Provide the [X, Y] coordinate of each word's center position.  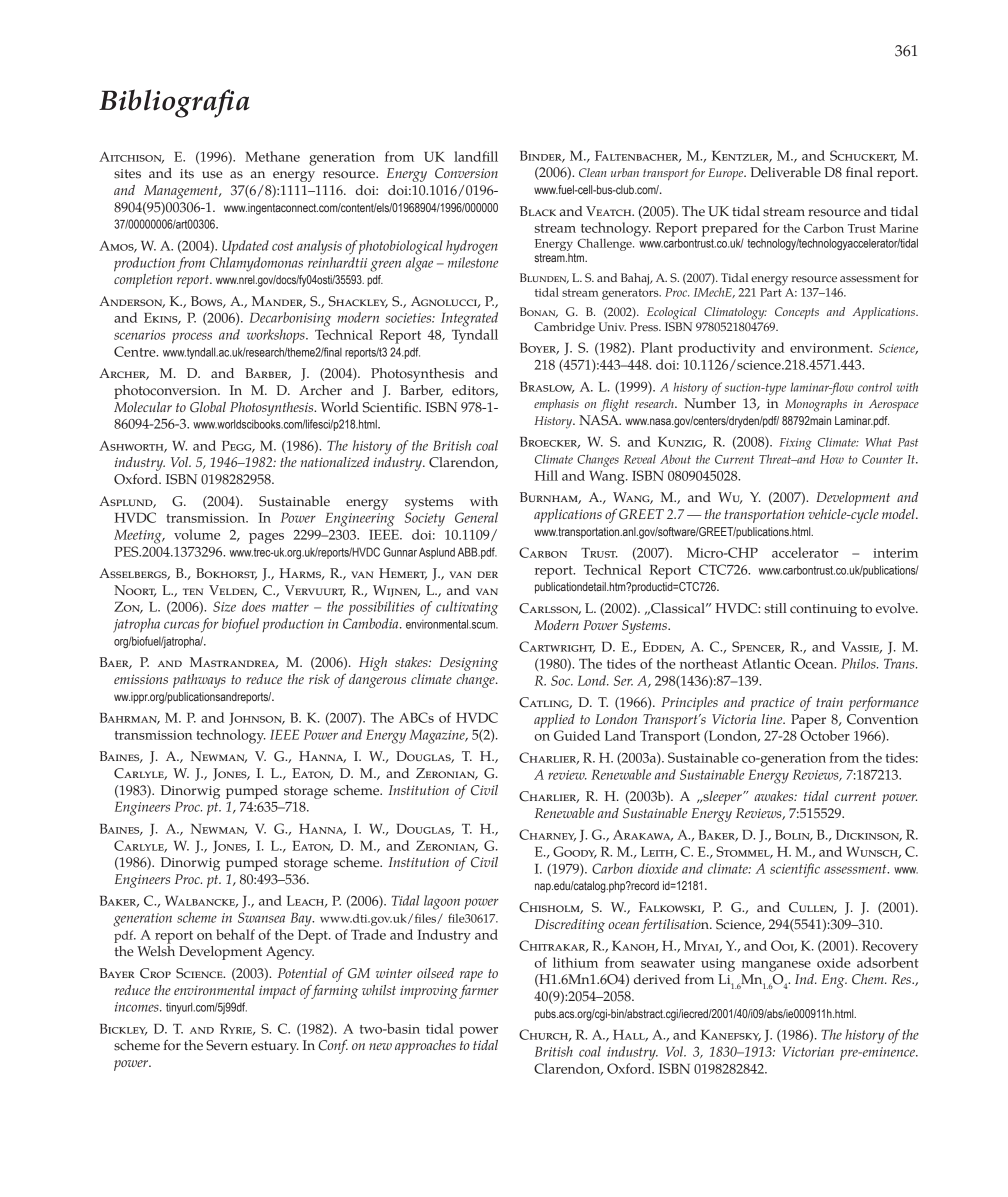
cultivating [467, 608]
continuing [823, 610]
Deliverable [785, 172]
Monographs [816, 405]
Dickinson [869, 836]
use [212, 175]
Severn [227, 1045]
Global [208, 407]
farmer [478, 991]
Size [224, 606]
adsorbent [888, 962]
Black [538, 211]
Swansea [261, 917]
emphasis [556, 405]
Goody [575, 852]
